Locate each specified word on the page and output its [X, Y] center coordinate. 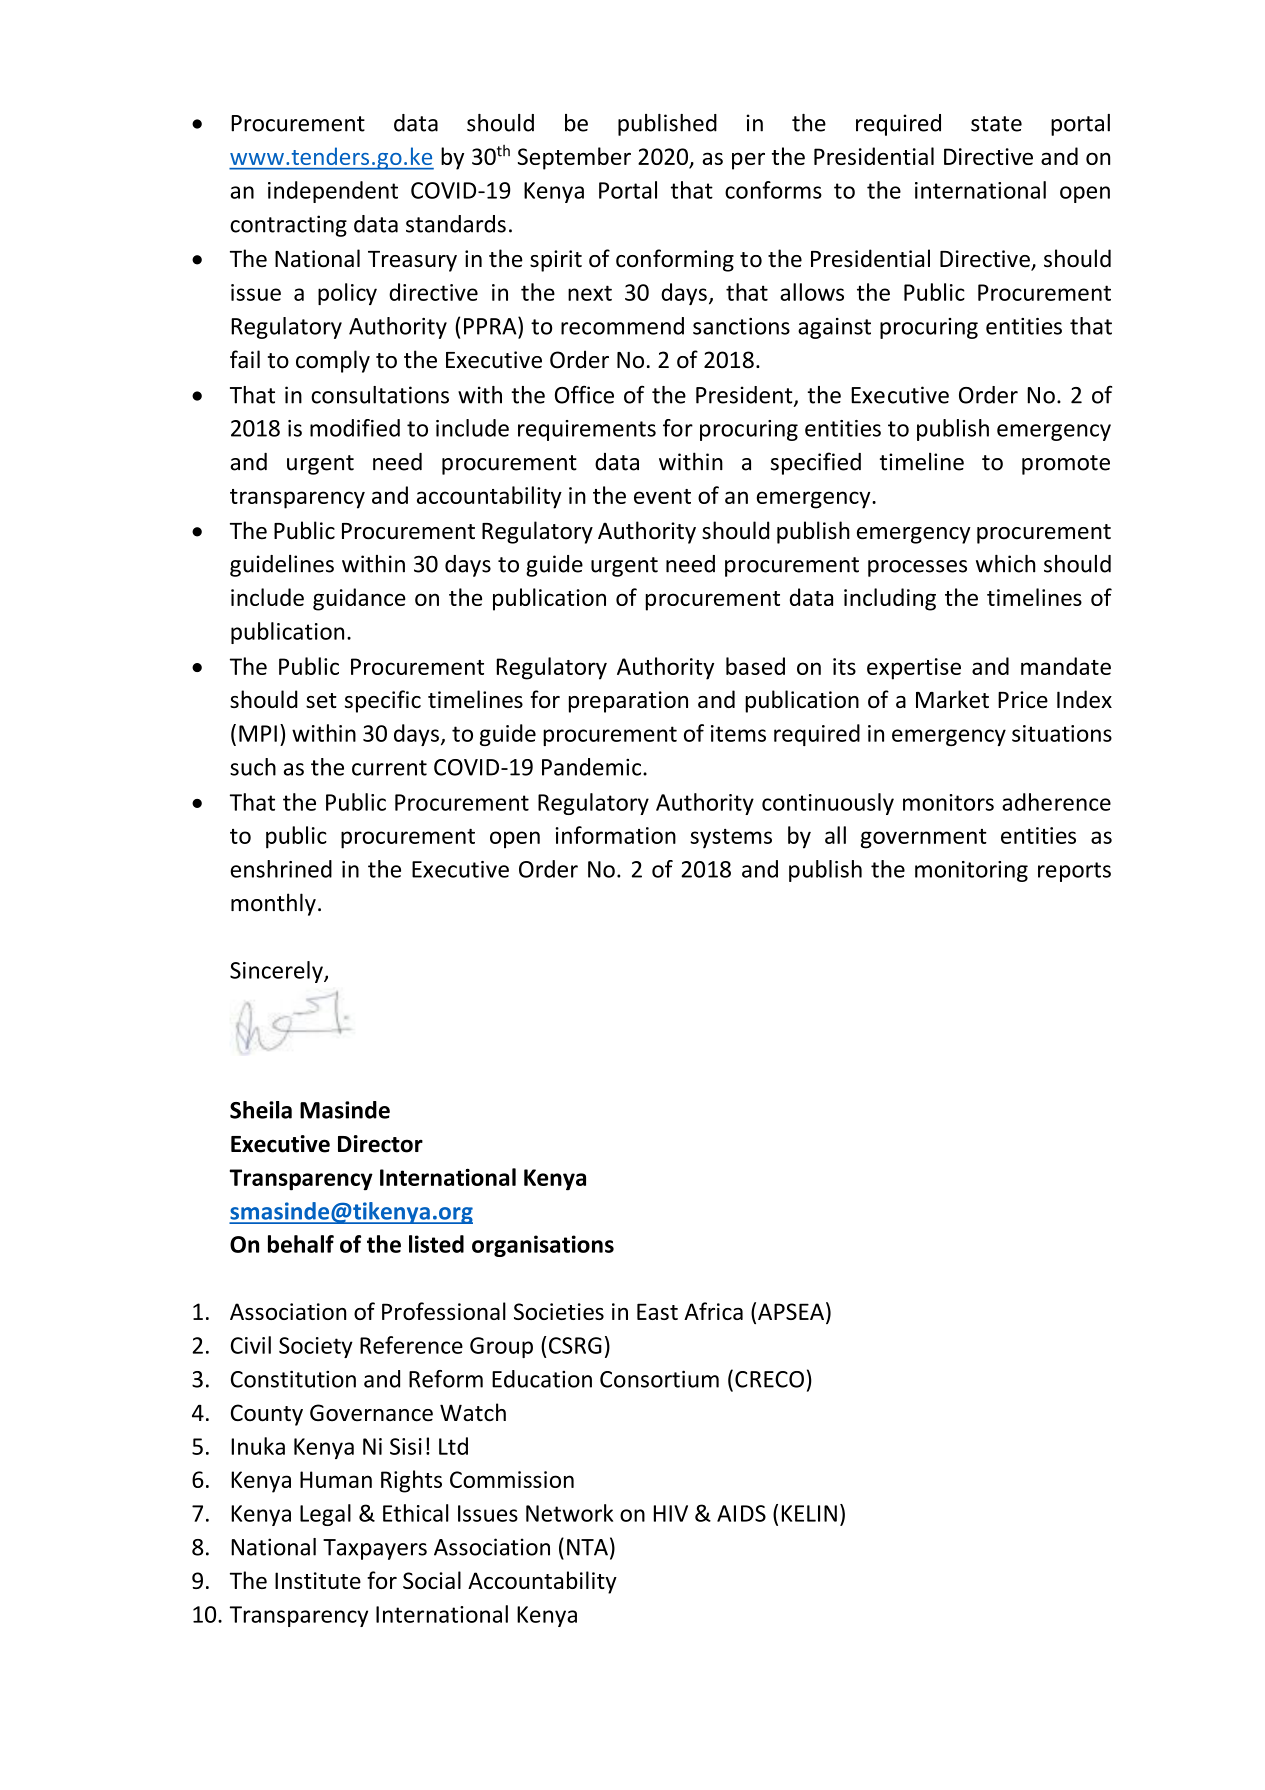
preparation [628, 702]
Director [380, 1144]
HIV [671, 1513]
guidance [359, 599]
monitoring [971, 871]
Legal [325, 1515]
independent [333, 192]
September [574, 158]
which [1005, 563]
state [996, 124]
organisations [543, 1246]
